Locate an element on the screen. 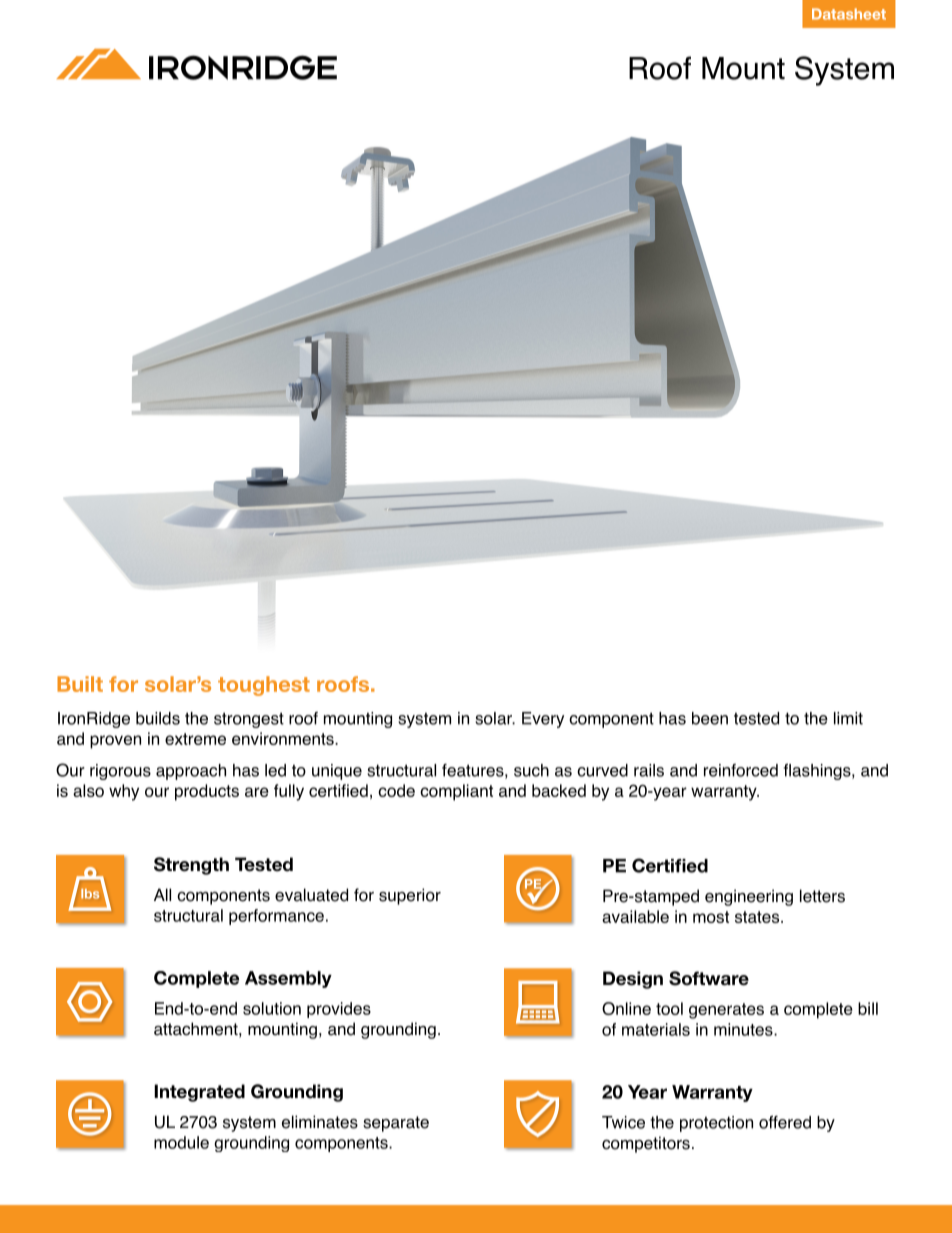 This screenshot has height=1233, width=952. reinforced is located at coordinates (741, 770).
